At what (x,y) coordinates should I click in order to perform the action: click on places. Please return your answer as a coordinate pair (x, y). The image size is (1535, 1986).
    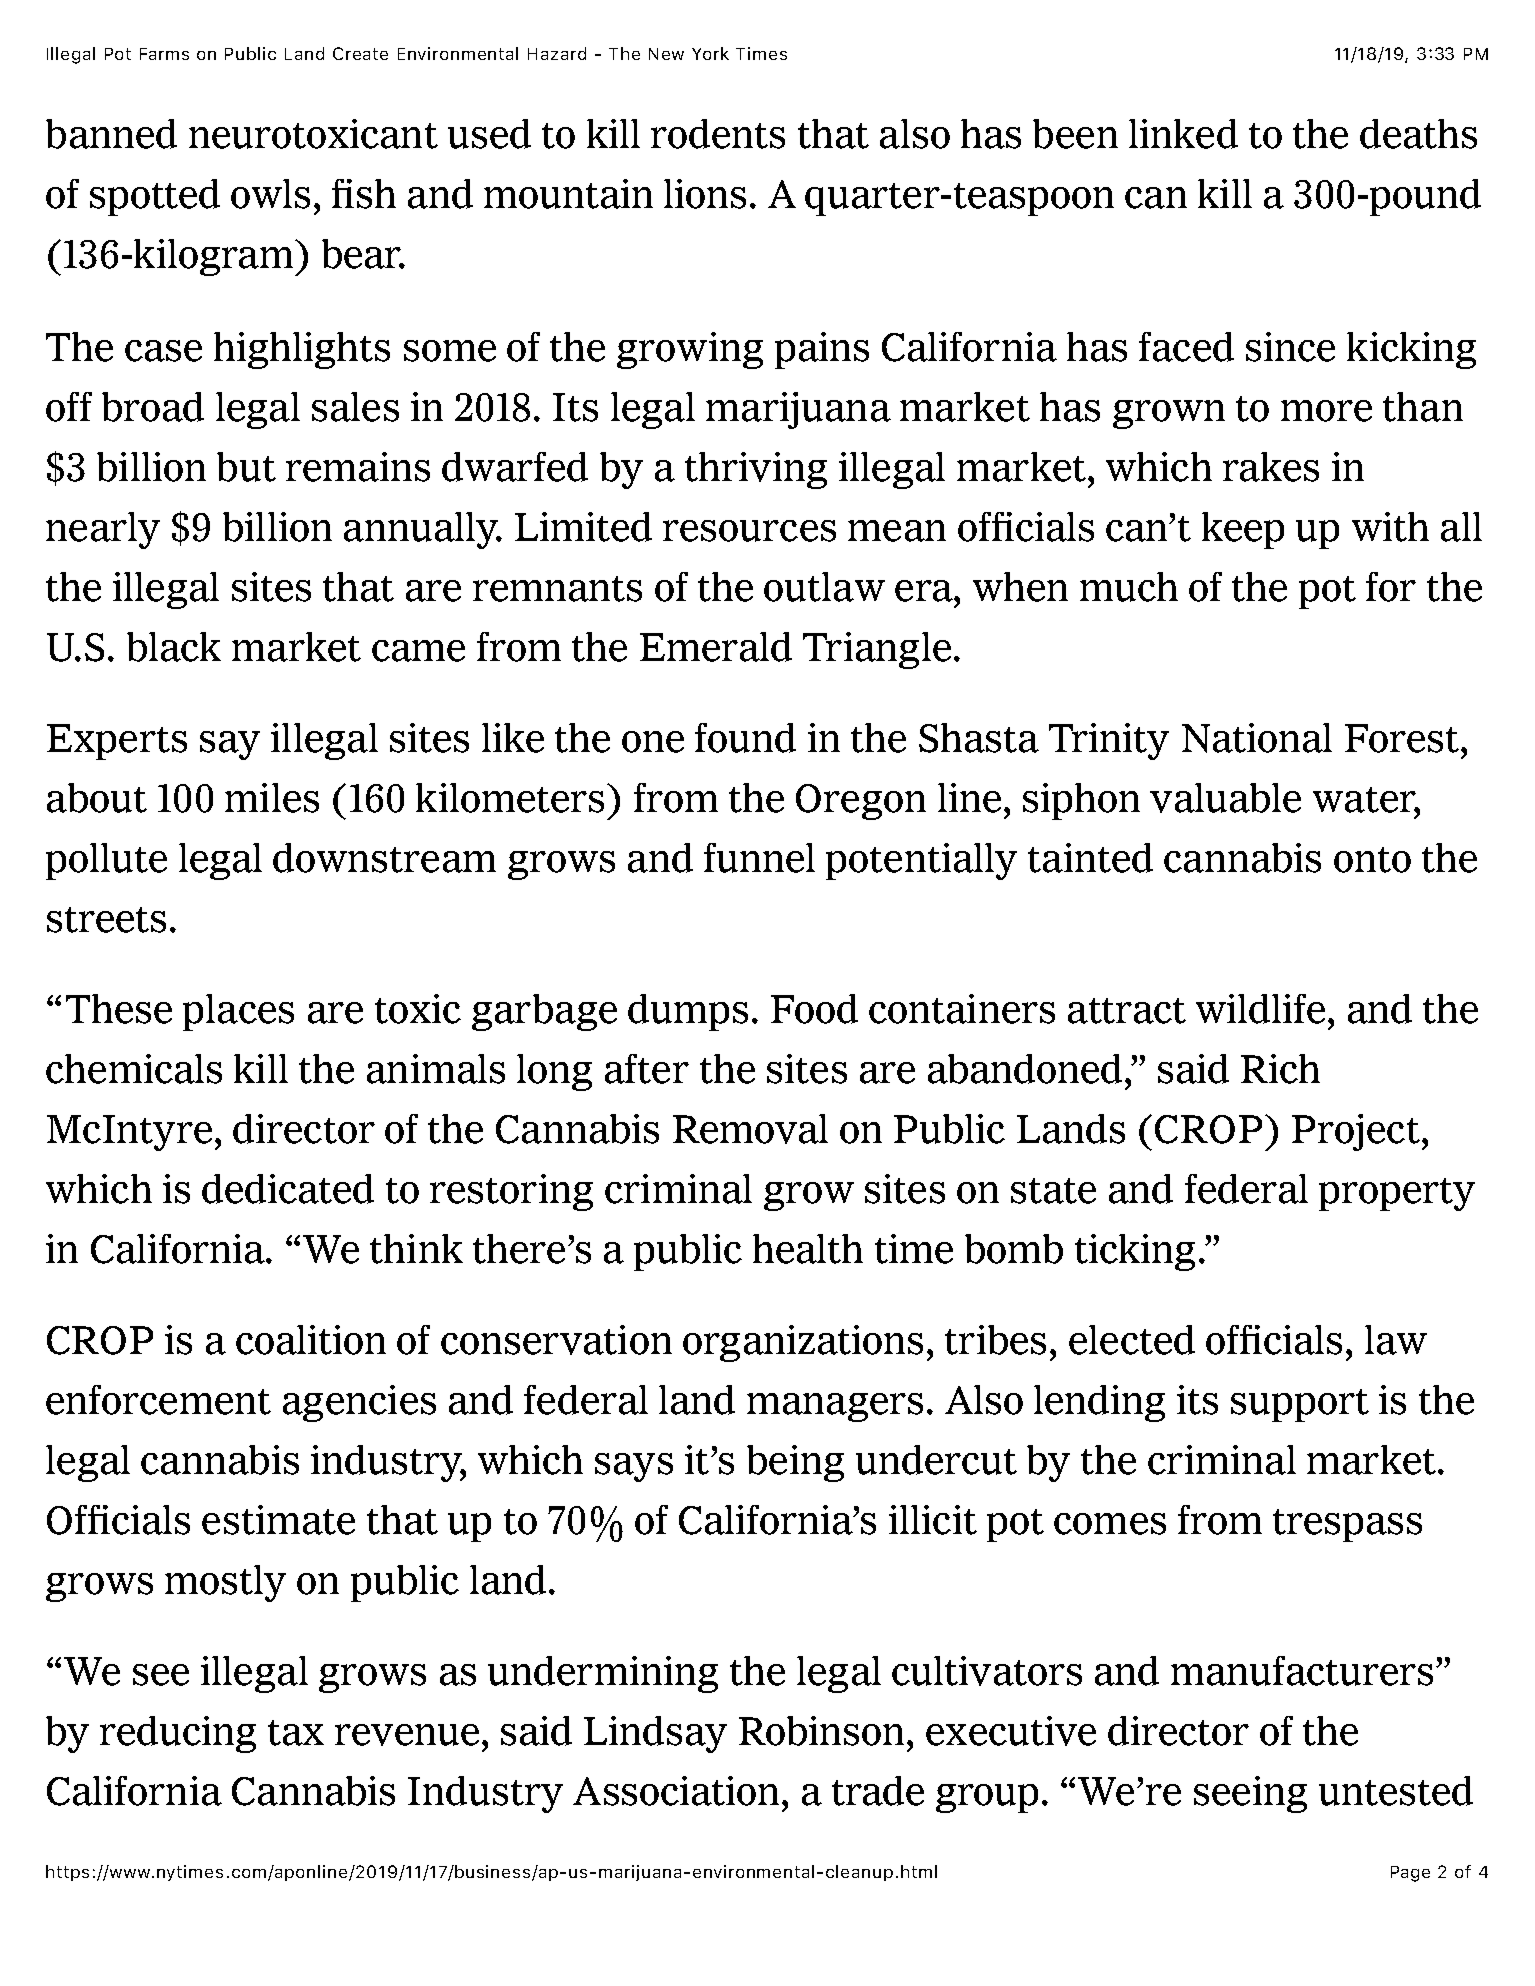
    Looking at the image, I should click on (238, 1012).
